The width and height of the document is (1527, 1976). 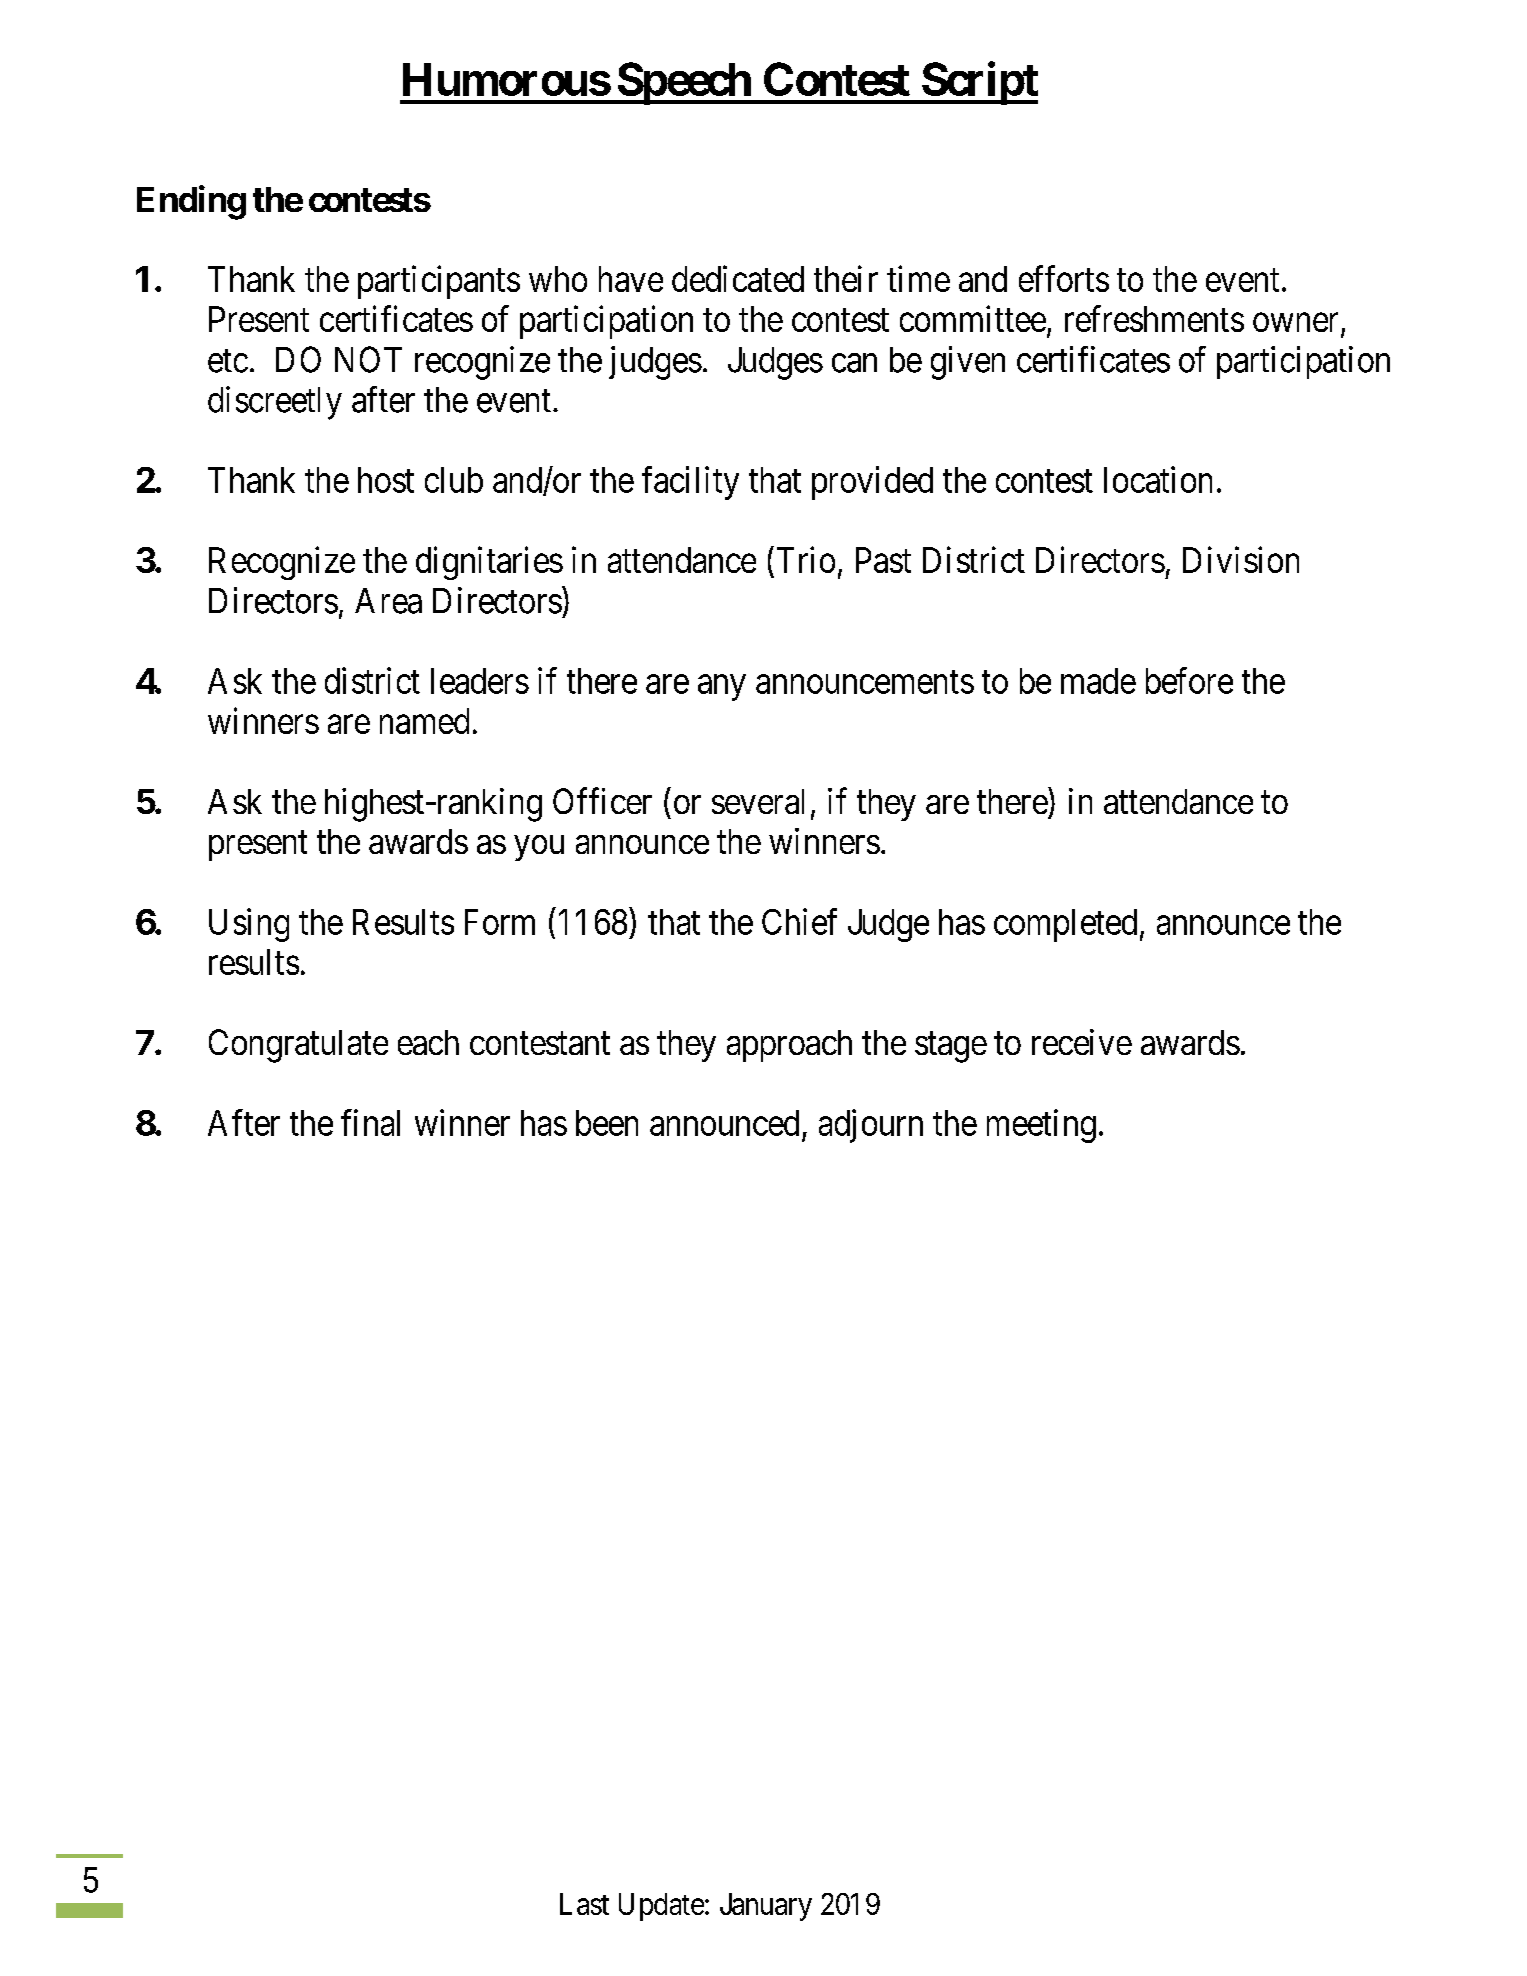 What do you see at coordinates (424, 721) in the document?
I see `named` at bounding box center [424, 721].
